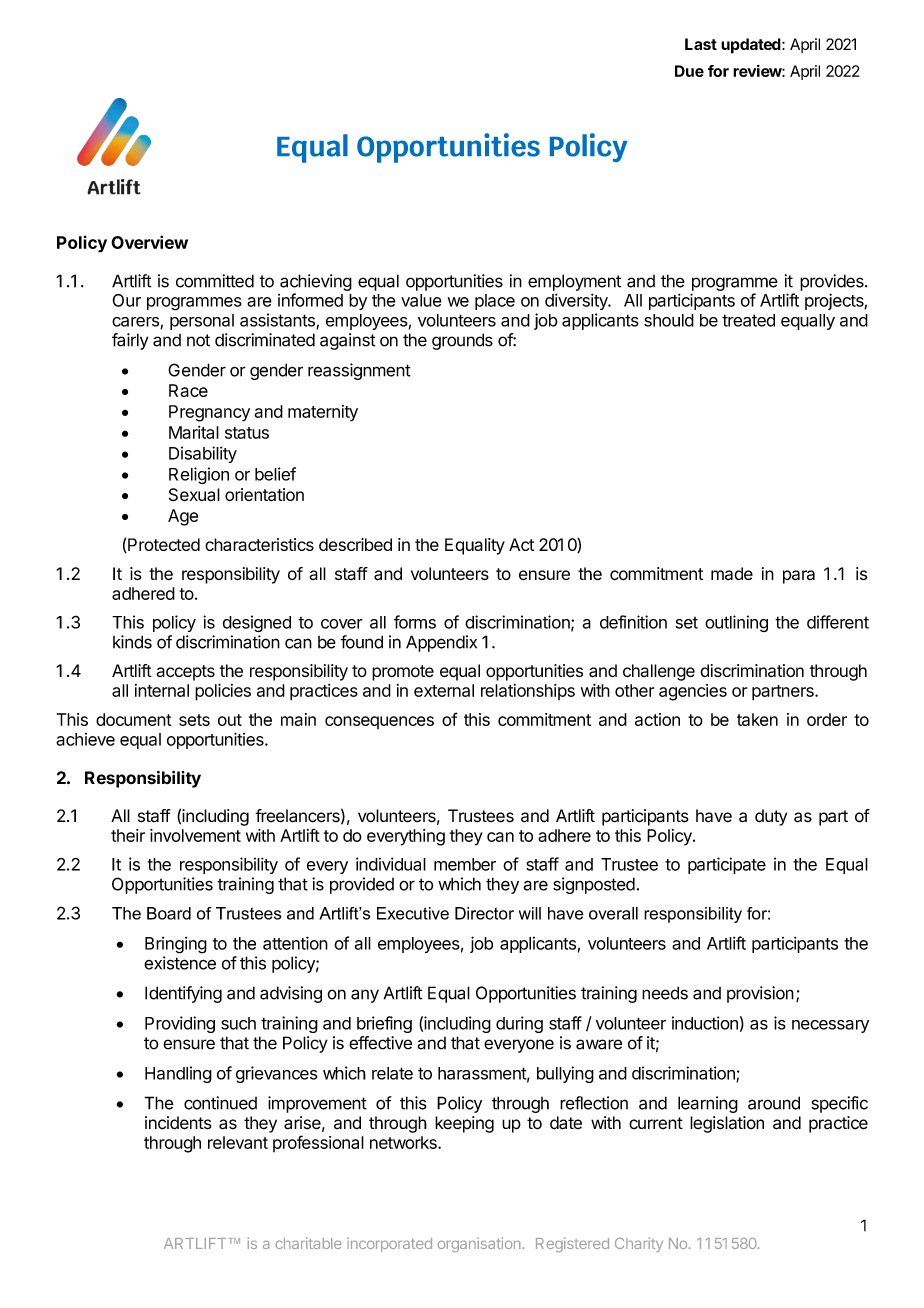 The width and height of the screenshot is (924, 1308). Describe the element at coordinates (198, 340) in the screenshot. I see `not` at that location.
